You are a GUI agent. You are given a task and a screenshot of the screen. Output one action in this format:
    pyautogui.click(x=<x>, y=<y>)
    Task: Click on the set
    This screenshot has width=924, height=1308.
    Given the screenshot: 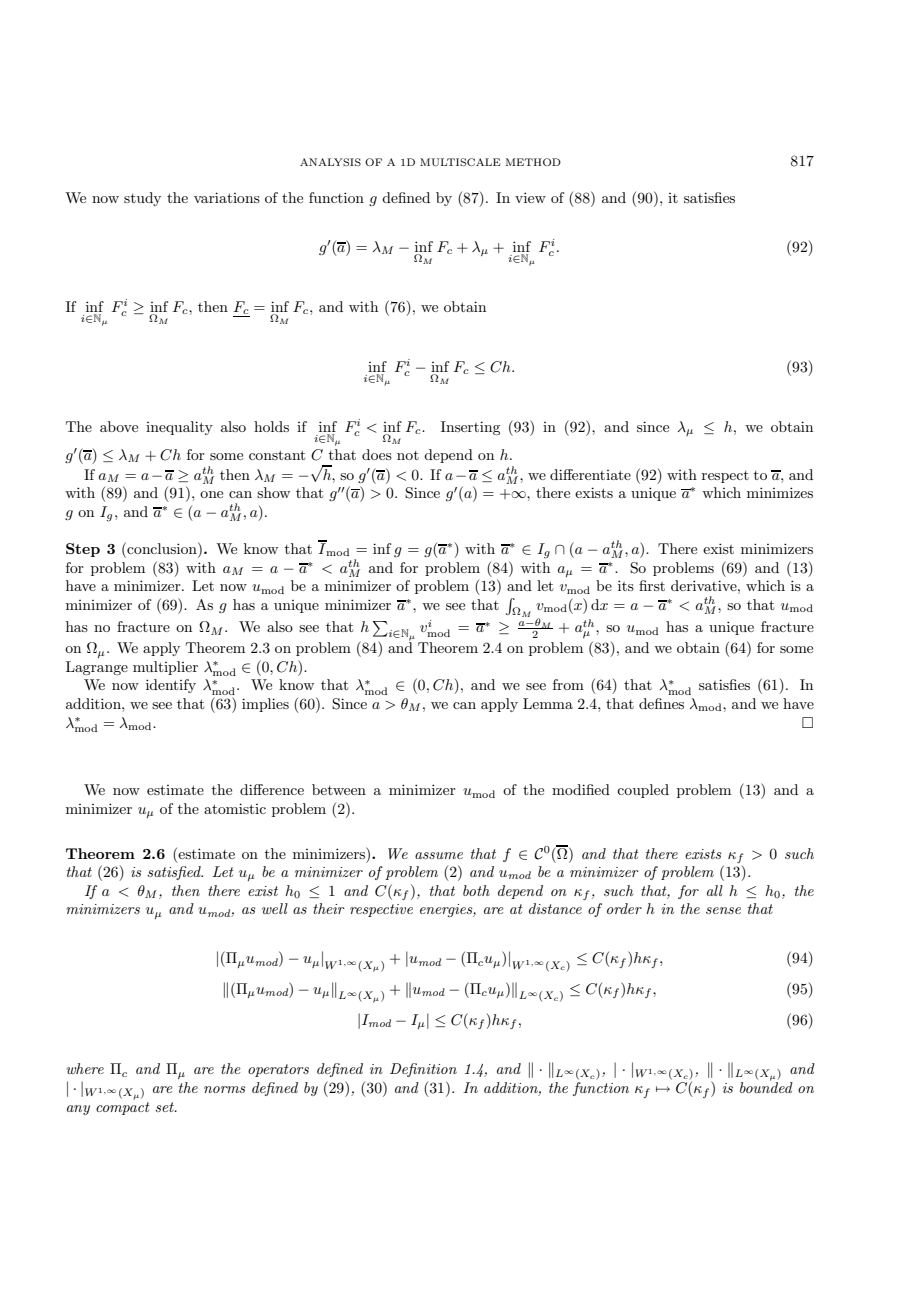 What is the action you would take?
    pyautogui.click(x=165, y=1107)
